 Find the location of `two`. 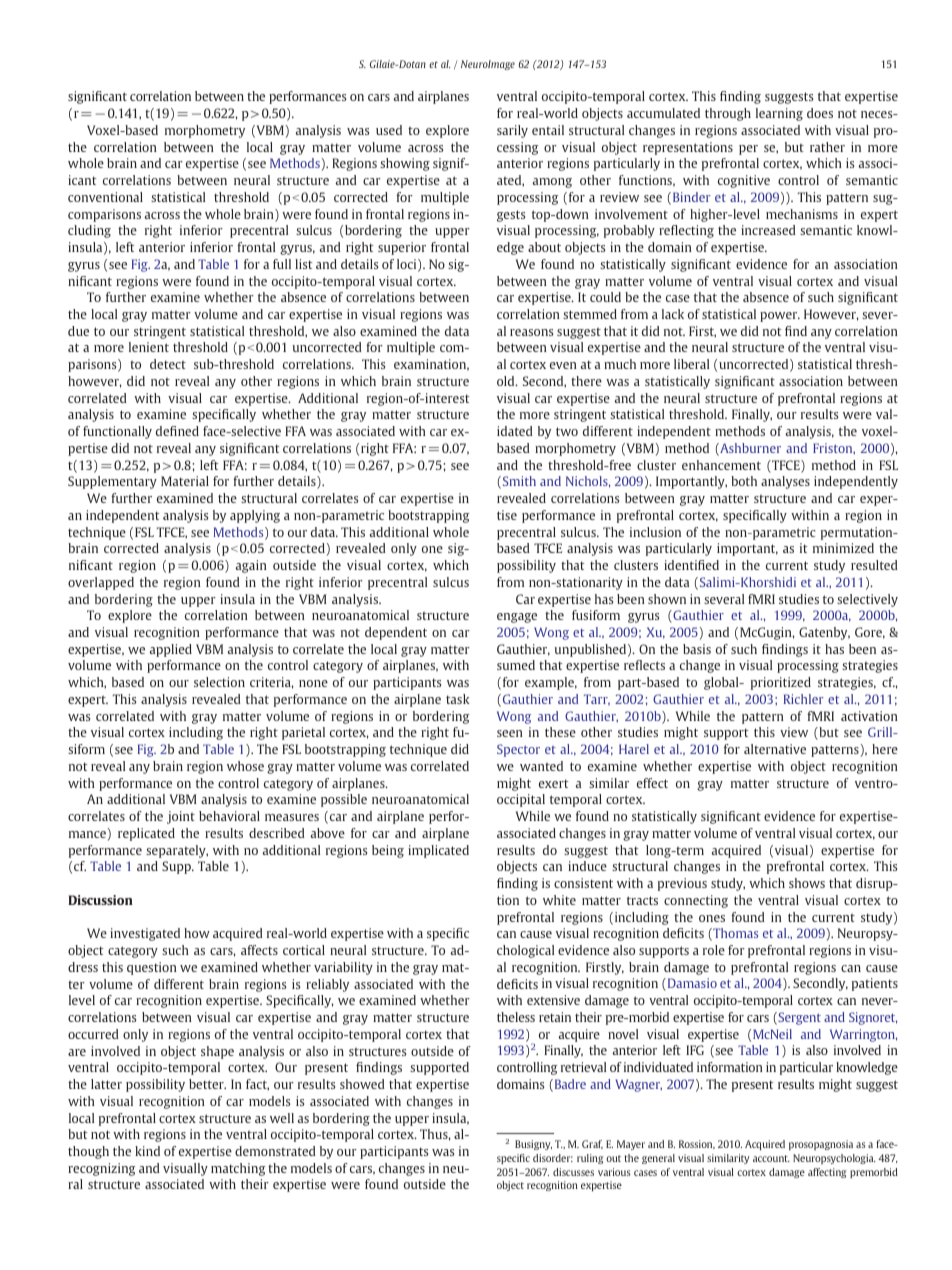

two is located at coordinates (567, 431).
